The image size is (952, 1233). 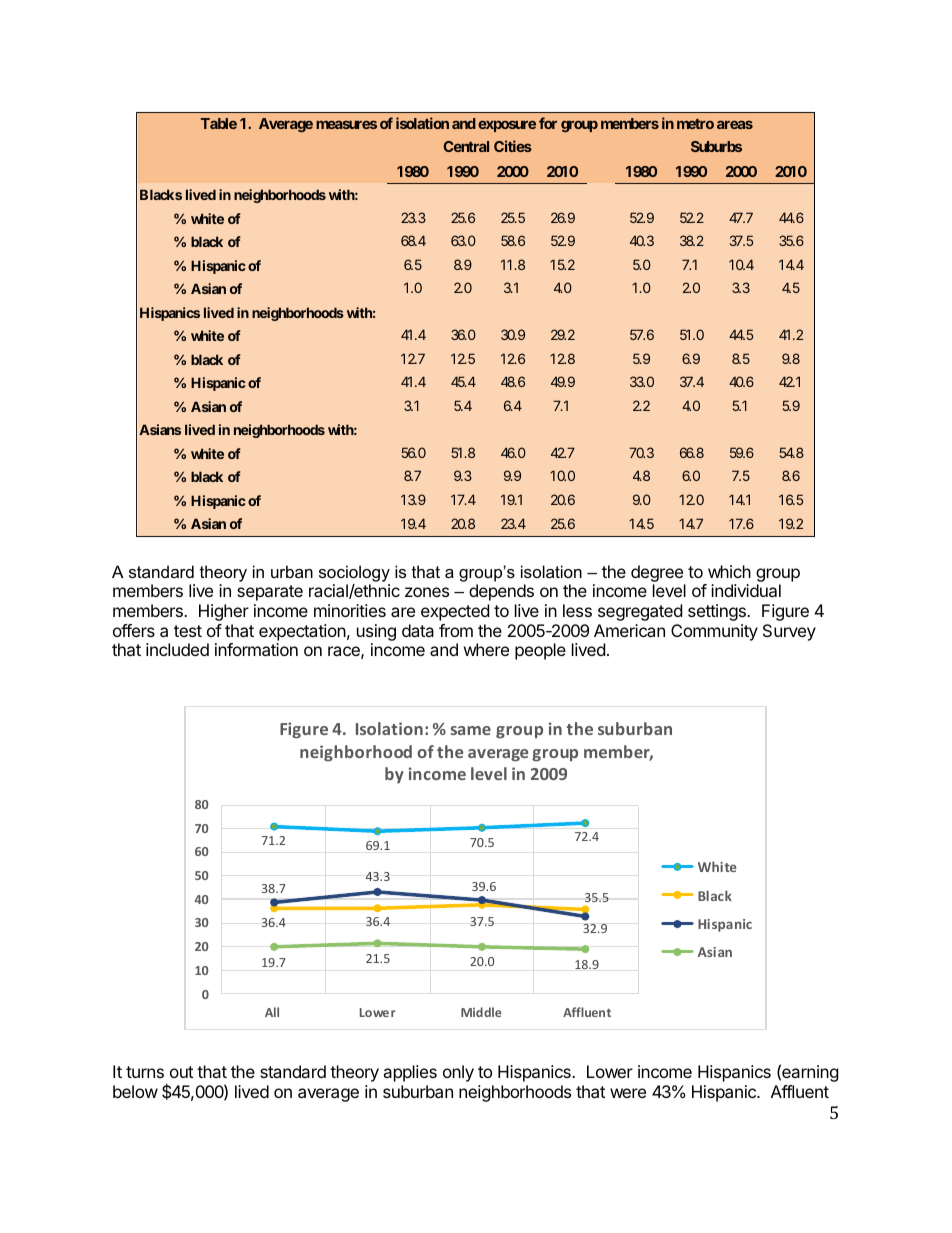 I want to click on Cities, so click(x=513, y=146).
